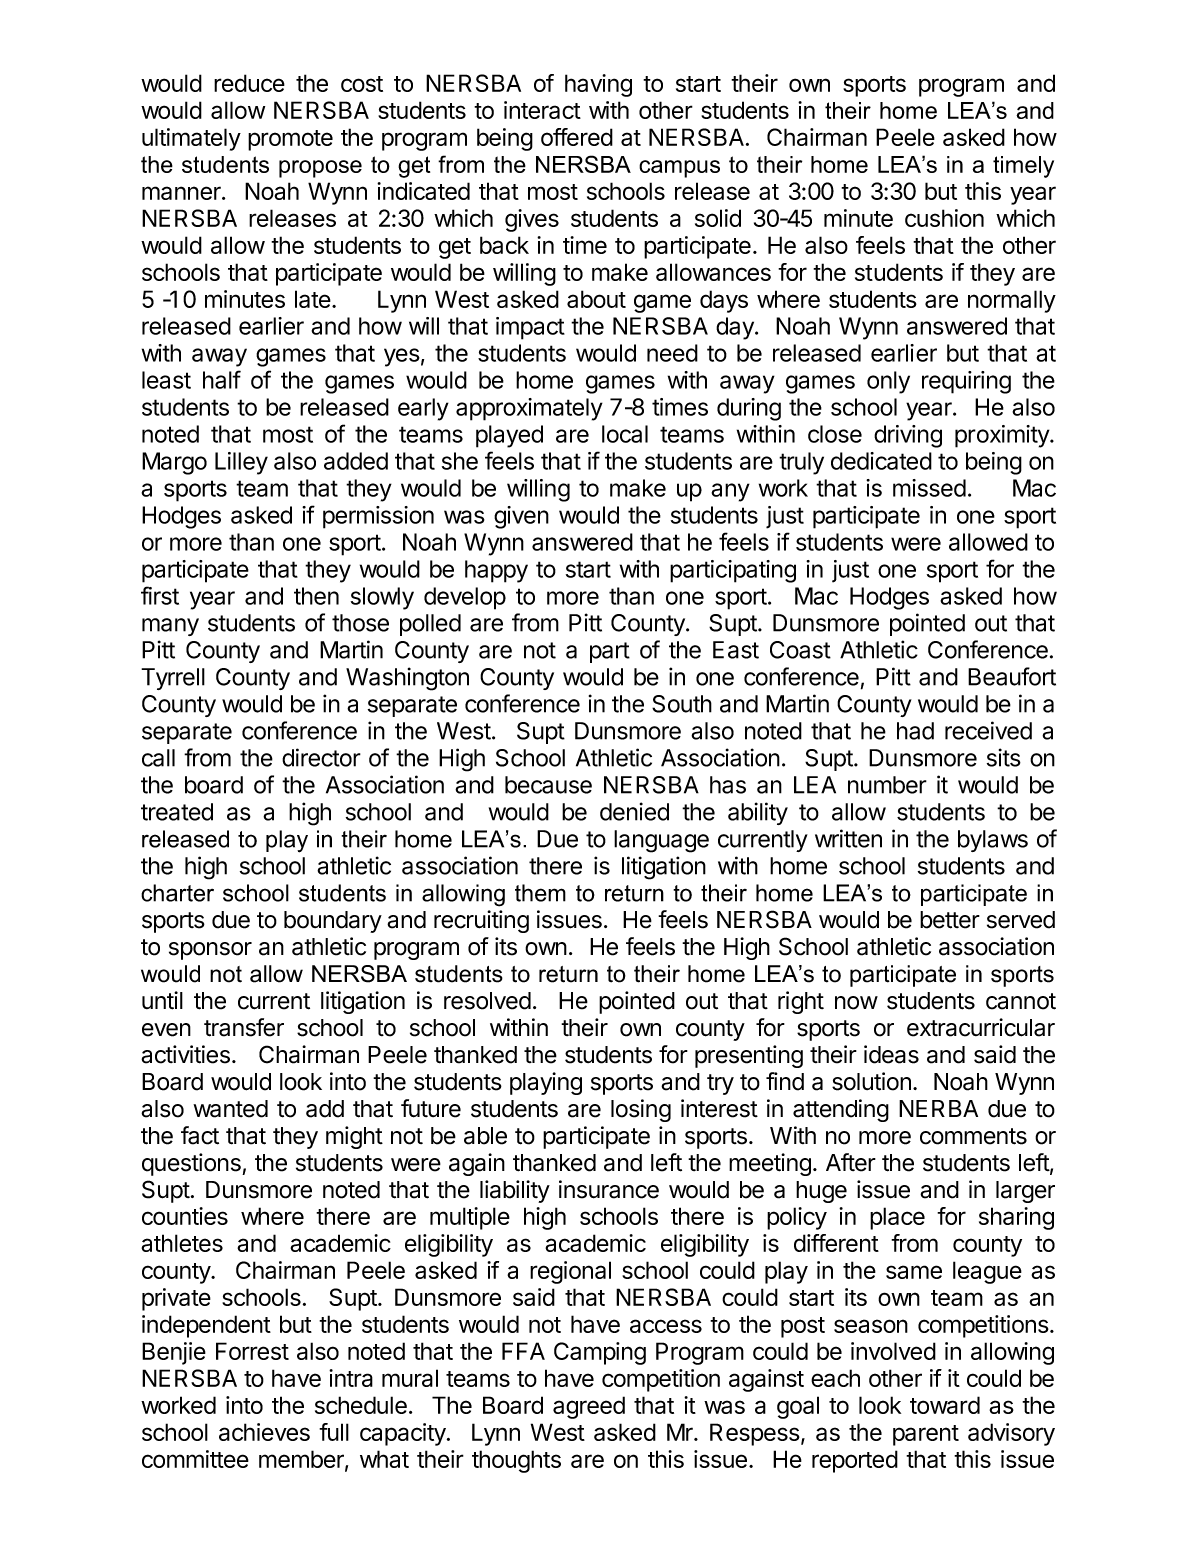 The image size is (1196, 1548). Describe the element at coordinates (589, 1407) in the screenshot. I see `agreed` at that location.
